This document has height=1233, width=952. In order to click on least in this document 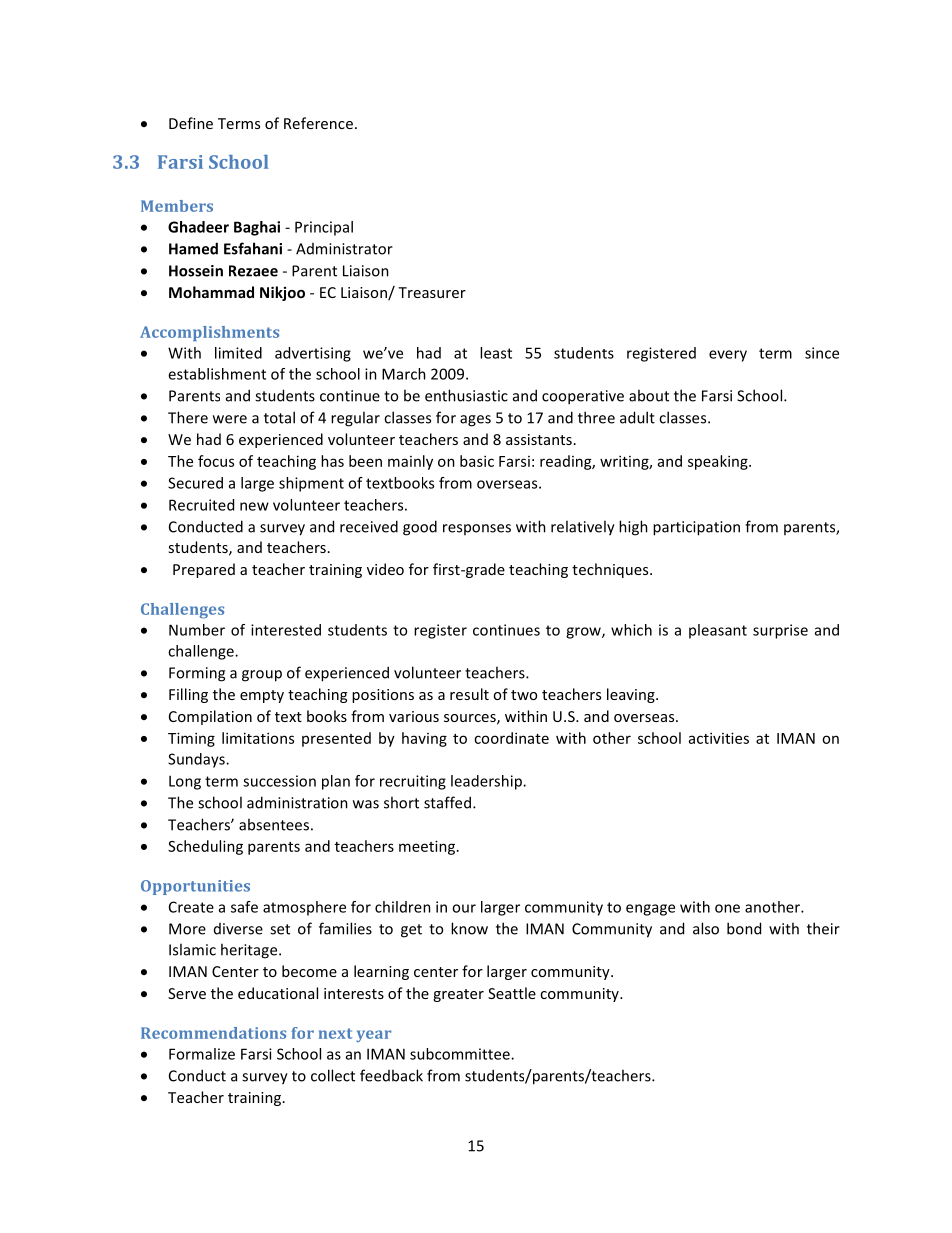, I will do `click(496, 353)`.
